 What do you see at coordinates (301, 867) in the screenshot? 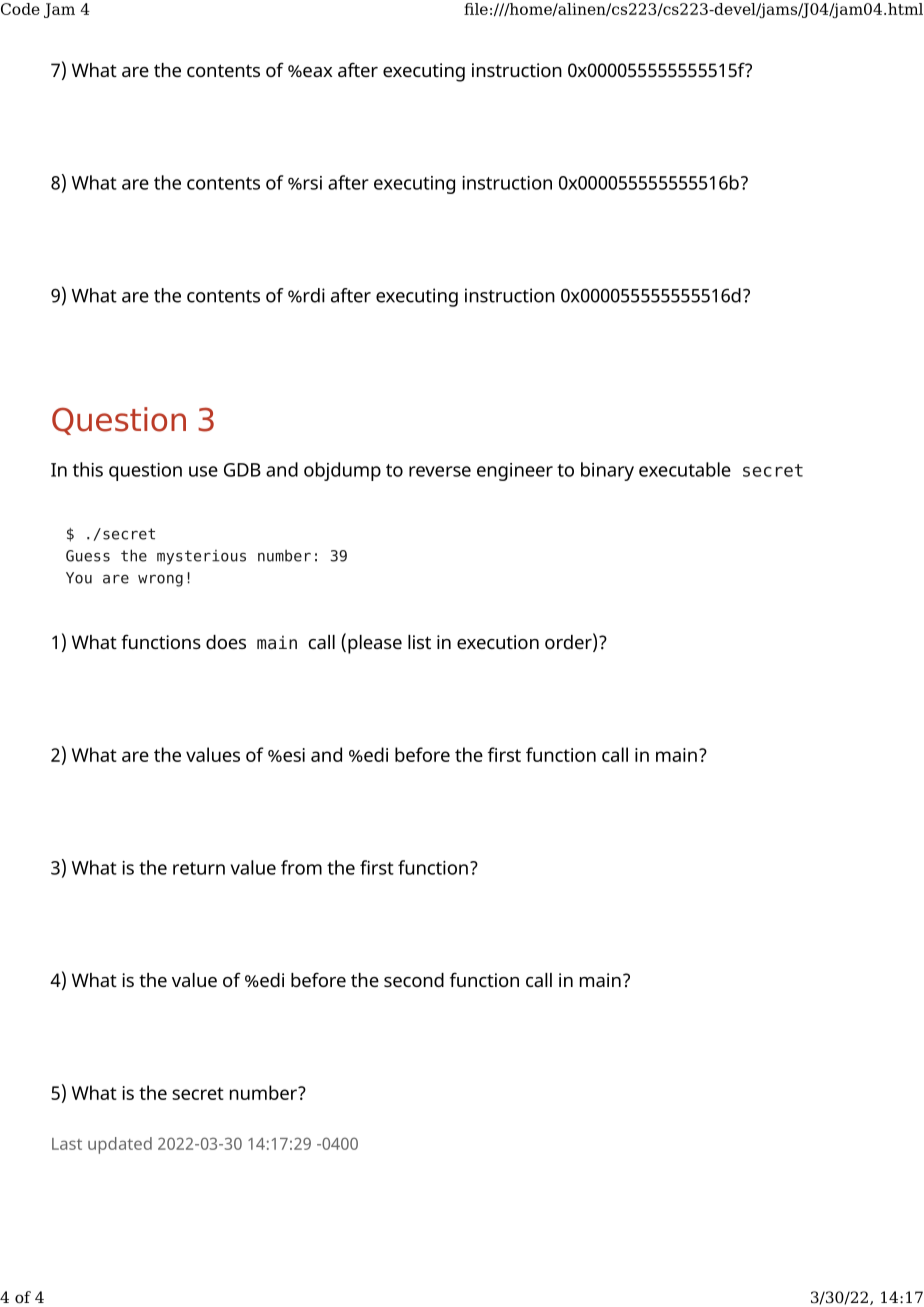
I see `from` at bounding box center [301, 867].
